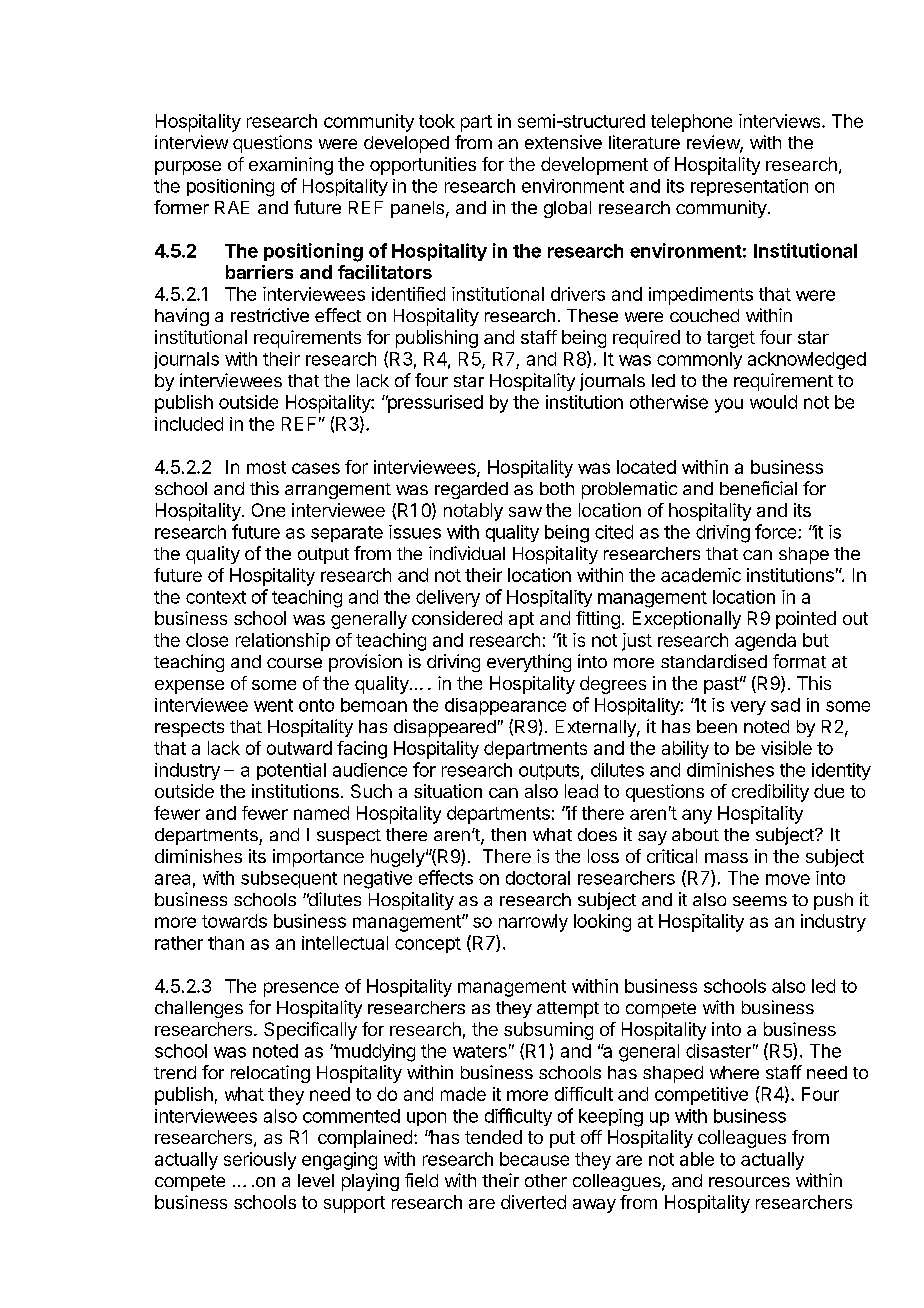 Image resolution: width=924 pixels, height=1308 pixels. What do you see at coordinates (758, 488) in the document?
I see `beneficial` at bounding box center [758, 488].
